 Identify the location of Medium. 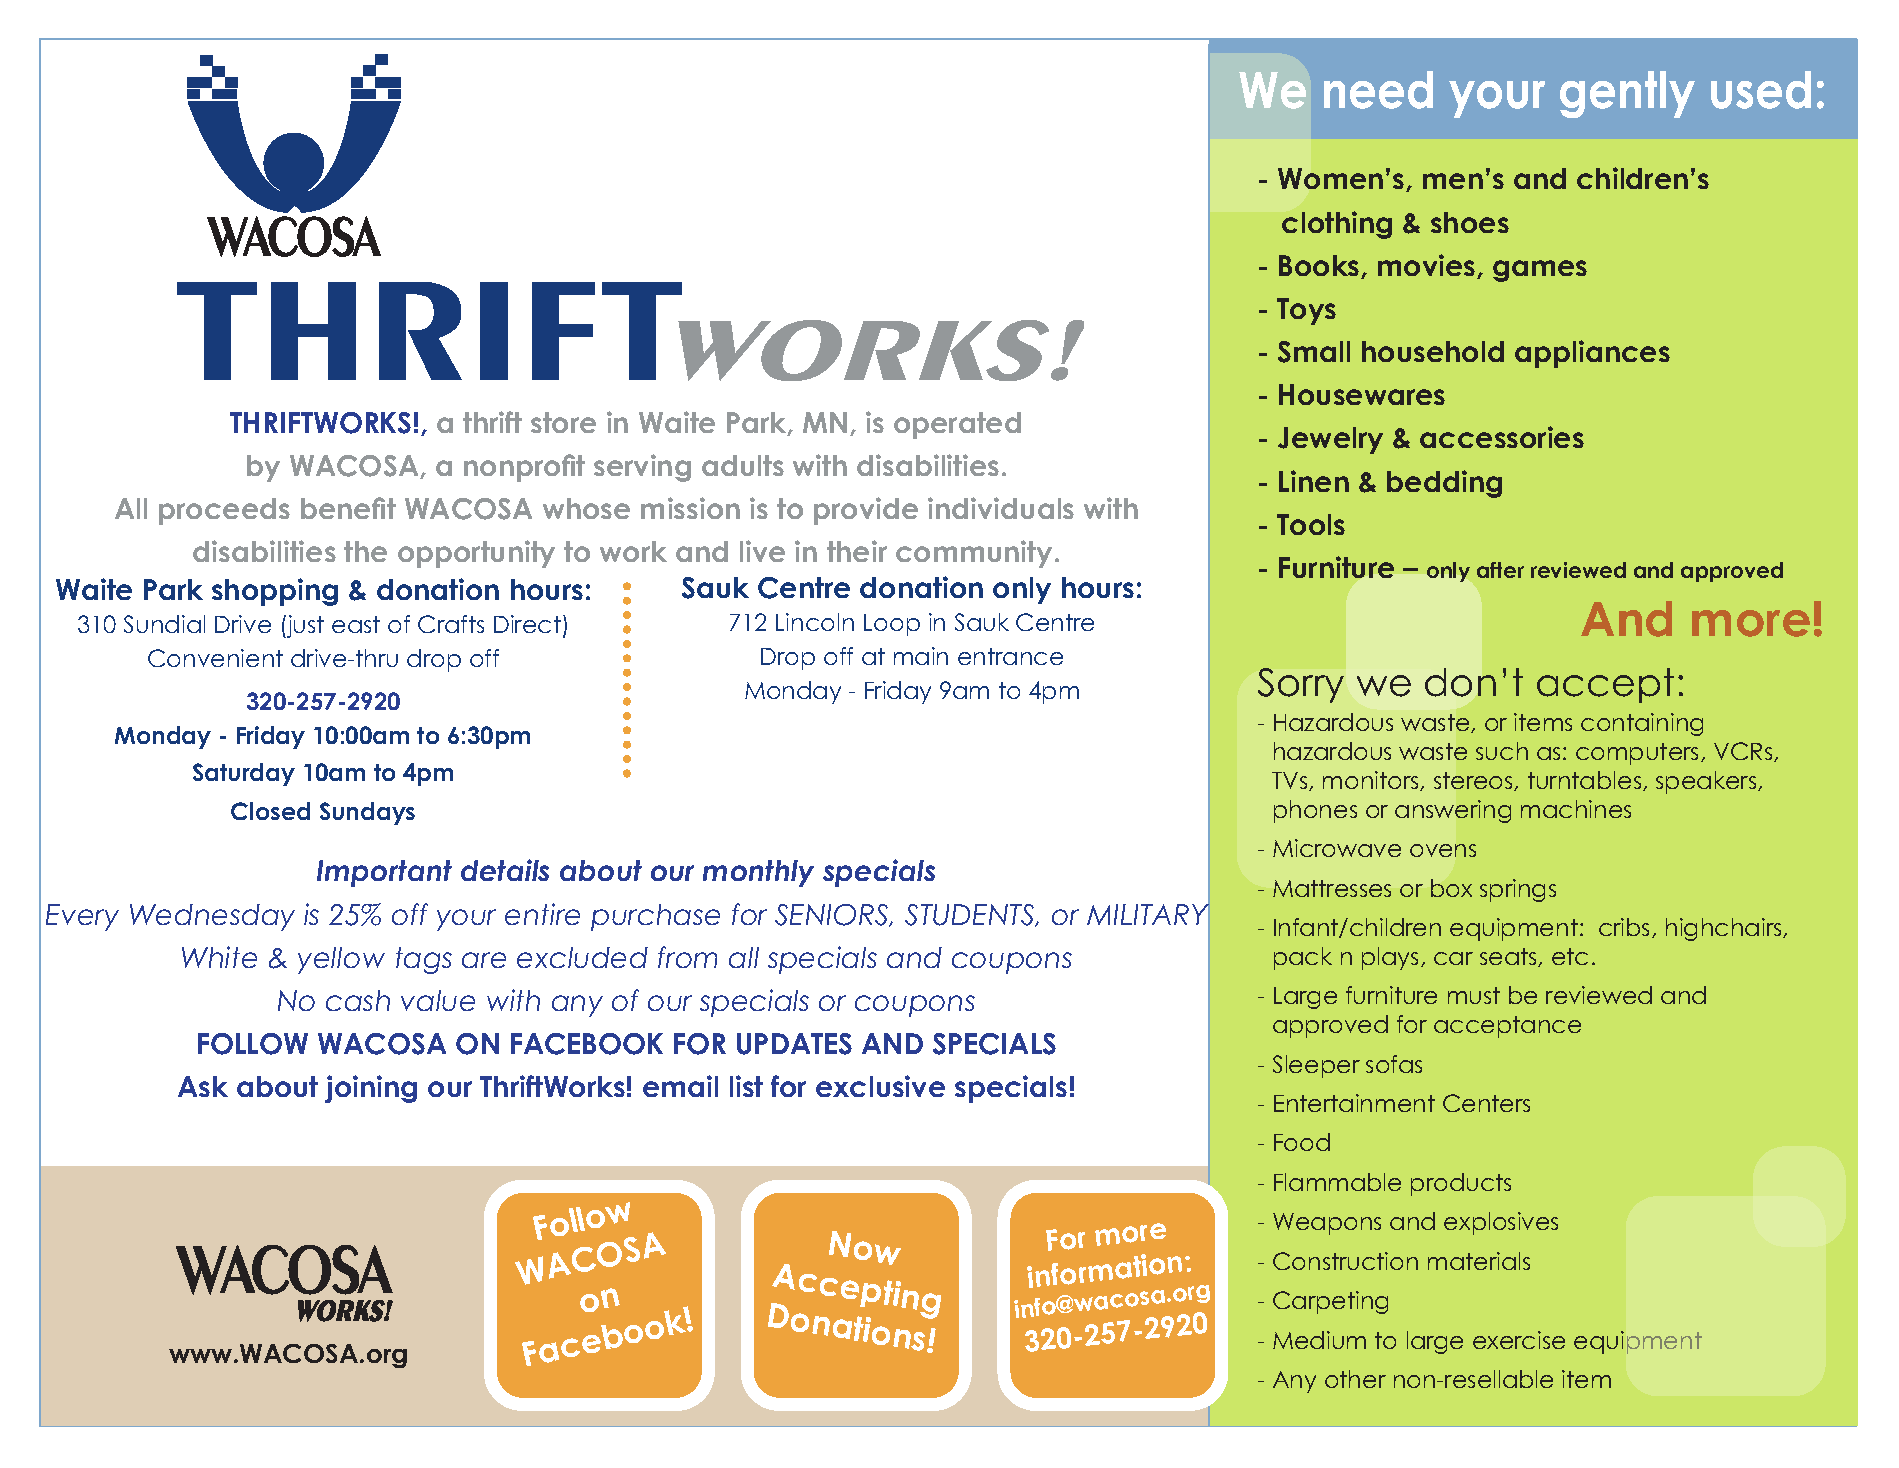
(1319, 1340).
